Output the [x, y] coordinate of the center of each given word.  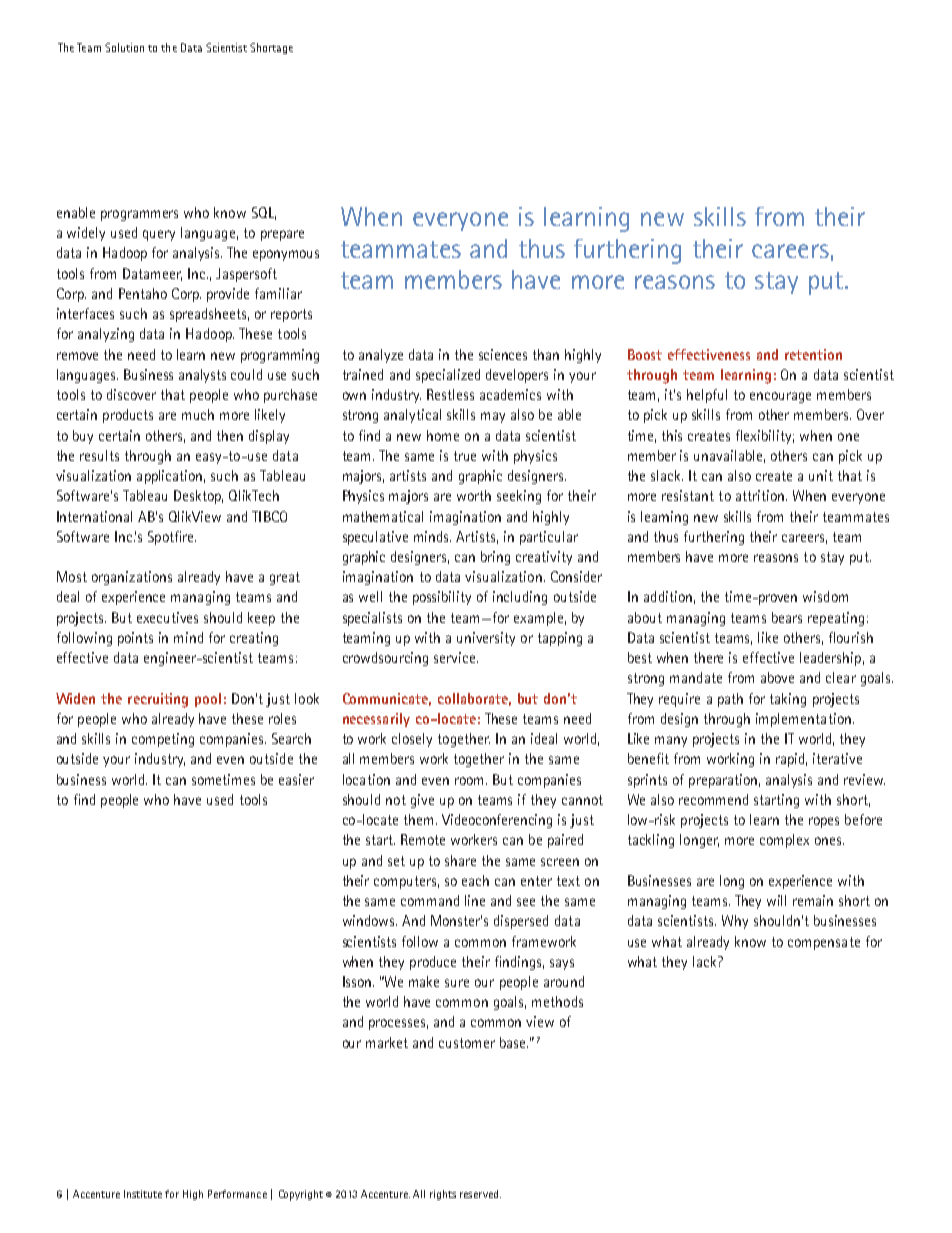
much [198, 414]
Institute [143, 1194]
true [465, 456]
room [469, 781]
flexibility [765, 437]
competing [163, 740]
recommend [713, 799]
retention [813, 354]
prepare [282, 235]
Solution [124, 47]
